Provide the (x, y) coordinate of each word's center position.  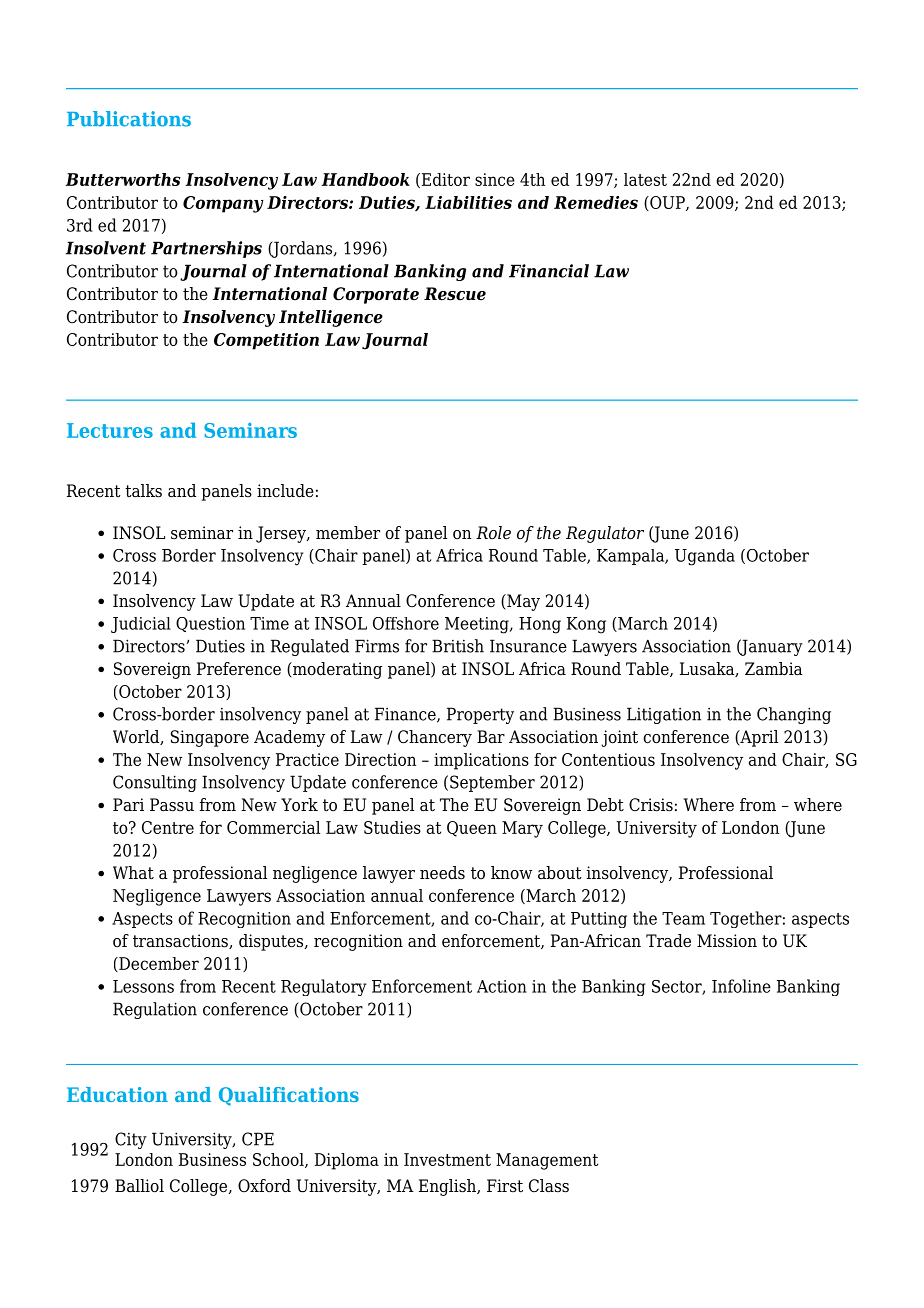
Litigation (664, 715)
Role (493, 533)
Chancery (435, 738)
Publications (129, 119)
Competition (266, 341)
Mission (727, 941)
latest (645, 179)
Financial (549, 271)
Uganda (705, 557)
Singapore (210, 738)
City (131, 1140)
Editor (444, 180)
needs (442, 873)
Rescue (455, 294)
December (158, 964)
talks (143, 491)
